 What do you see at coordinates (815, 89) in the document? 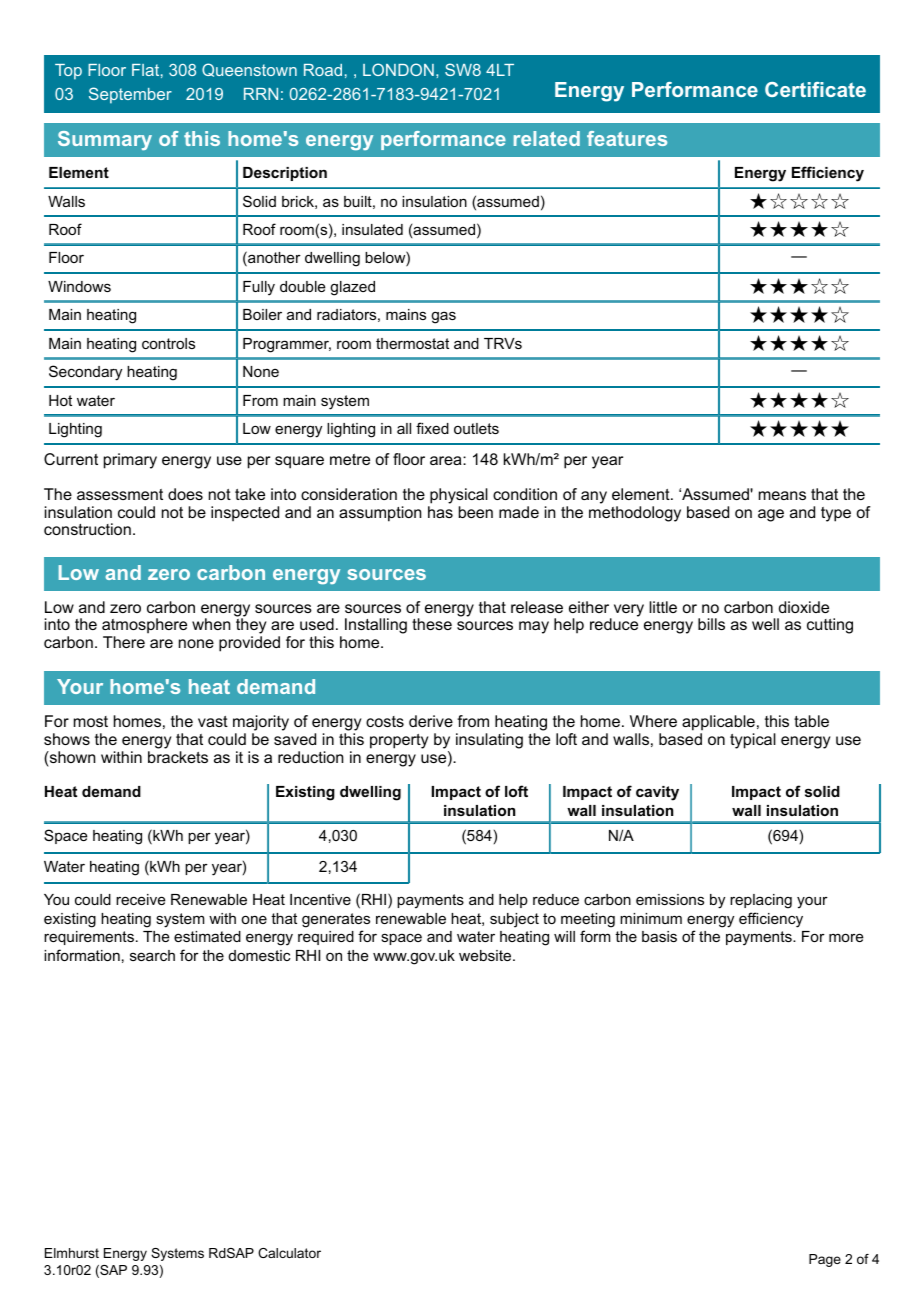
I see `Certificate` at bounding box center [815, 89].
